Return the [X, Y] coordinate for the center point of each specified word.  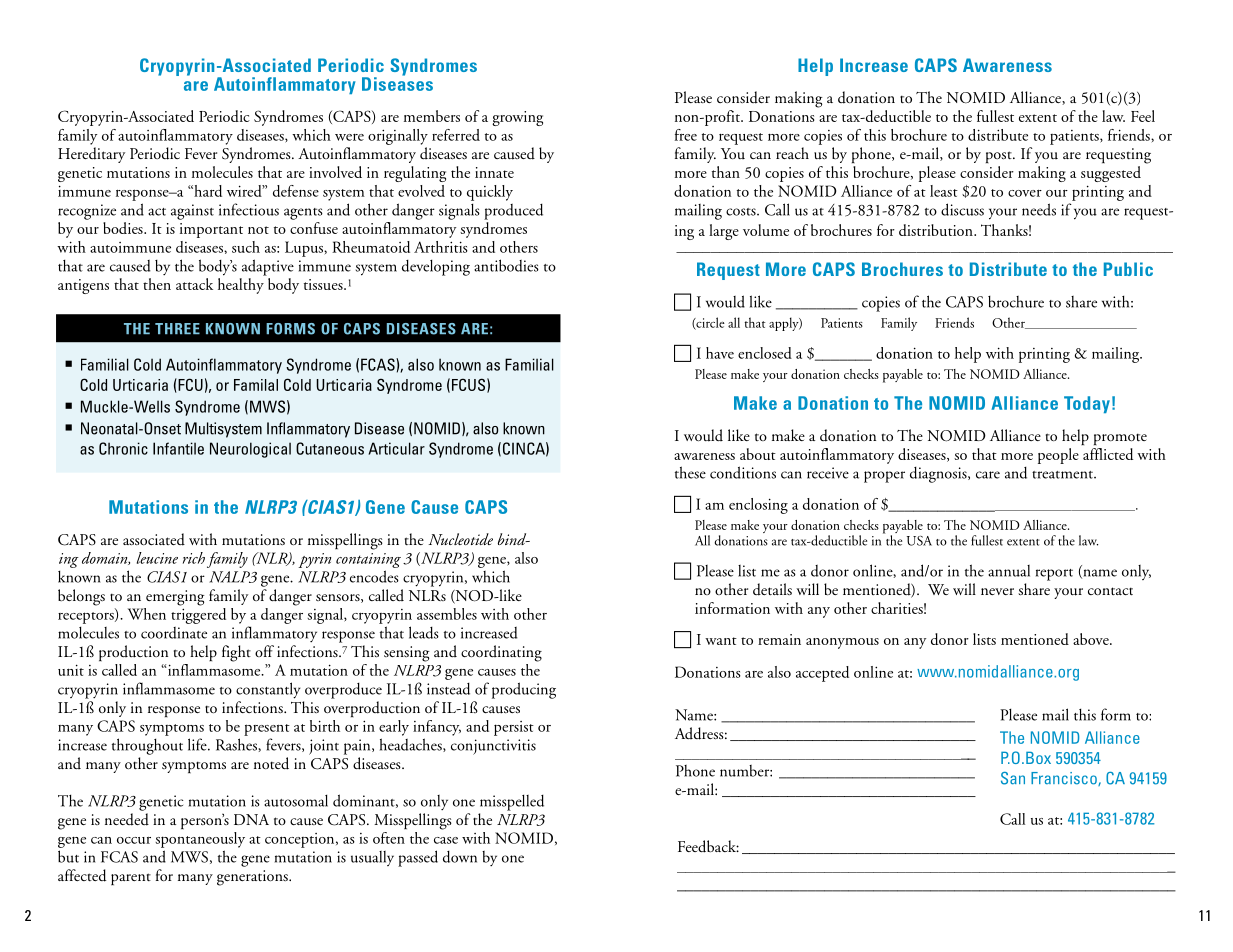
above [1092, 639]
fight [236, 653]
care [988, 475]
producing [524, 690]
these [690, 472]
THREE [177, 328]
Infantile [178, 448]
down [460, 857]
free [686, 135]
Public [1128, 269]
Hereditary [91, 155]
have [720, 353]
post [1000, 157]
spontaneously [200, 838]
